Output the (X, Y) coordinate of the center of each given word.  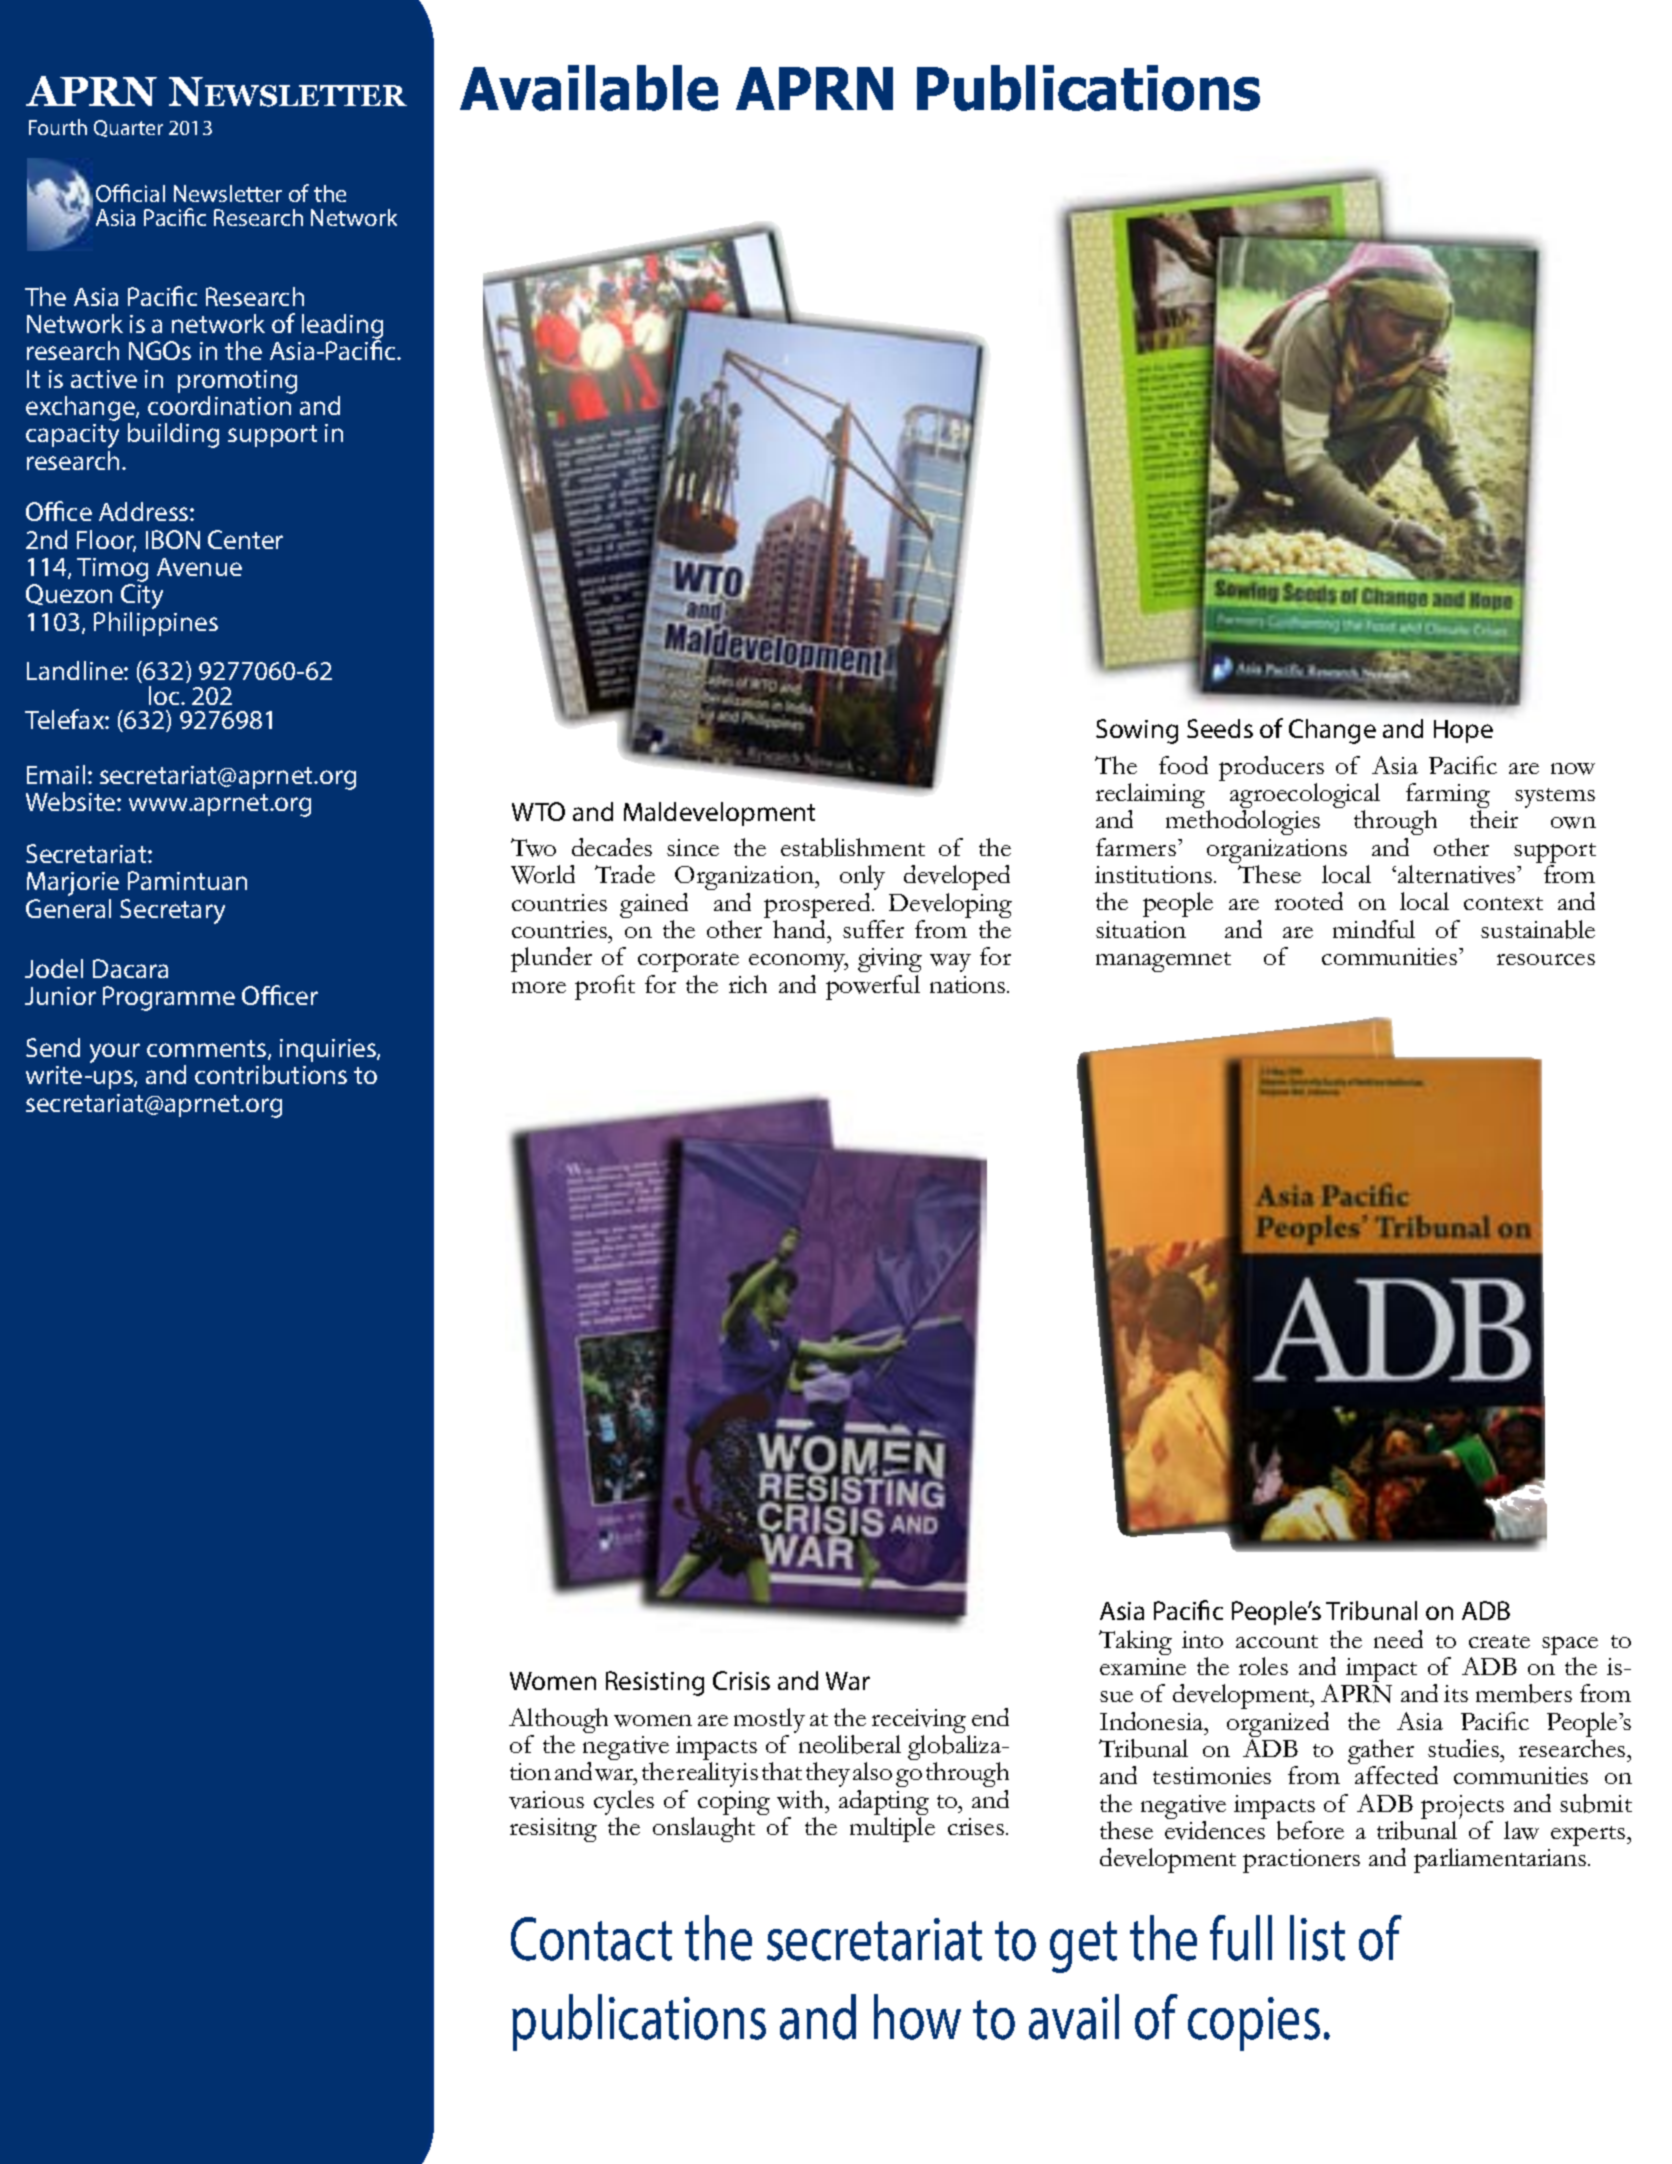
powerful (873, 987)
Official (130, 193)
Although (558, 1722)
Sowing (1137, 731)
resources (1546, 959)
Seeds (1220, 728)
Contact (591, 1939)
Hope (1463, 731)
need (1398, 1639)
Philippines (156, 624)
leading (342, 328)
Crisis (741, 1680)
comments (208, 1050)
